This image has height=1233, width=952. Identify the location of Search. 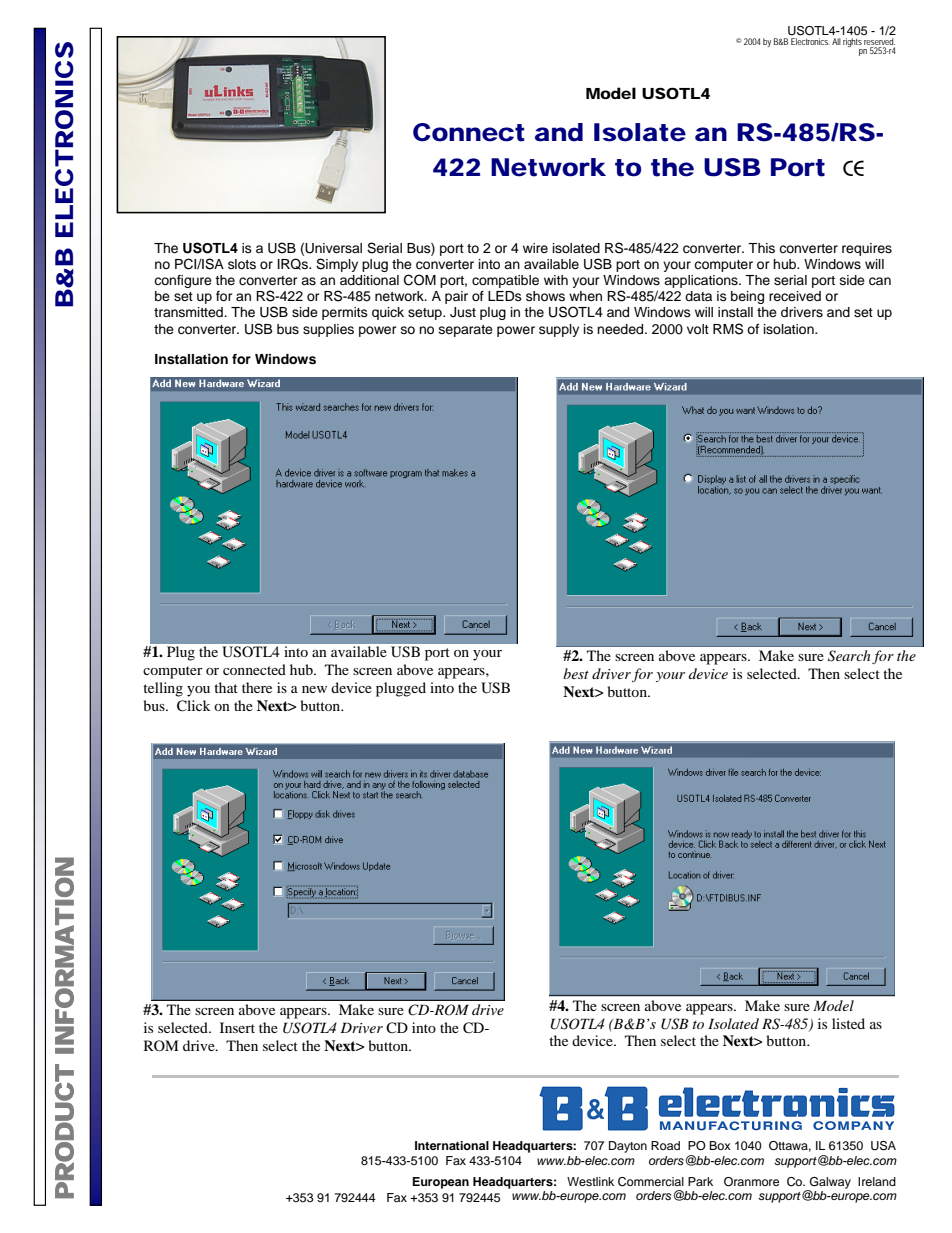
(849, 656).
